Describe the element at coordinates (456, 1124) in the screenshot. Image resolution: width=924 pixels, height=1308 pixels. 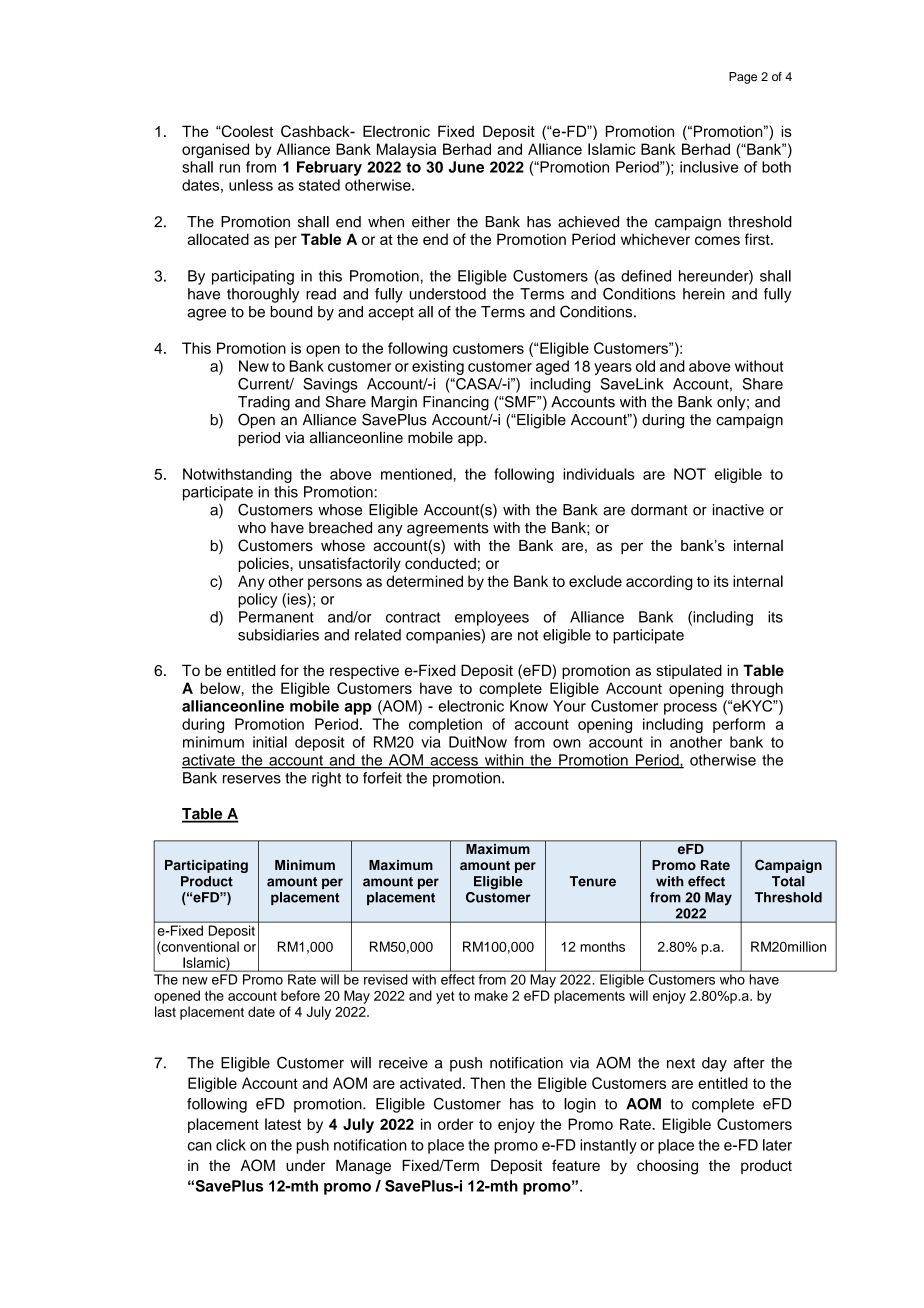
I see `order` at that location.
